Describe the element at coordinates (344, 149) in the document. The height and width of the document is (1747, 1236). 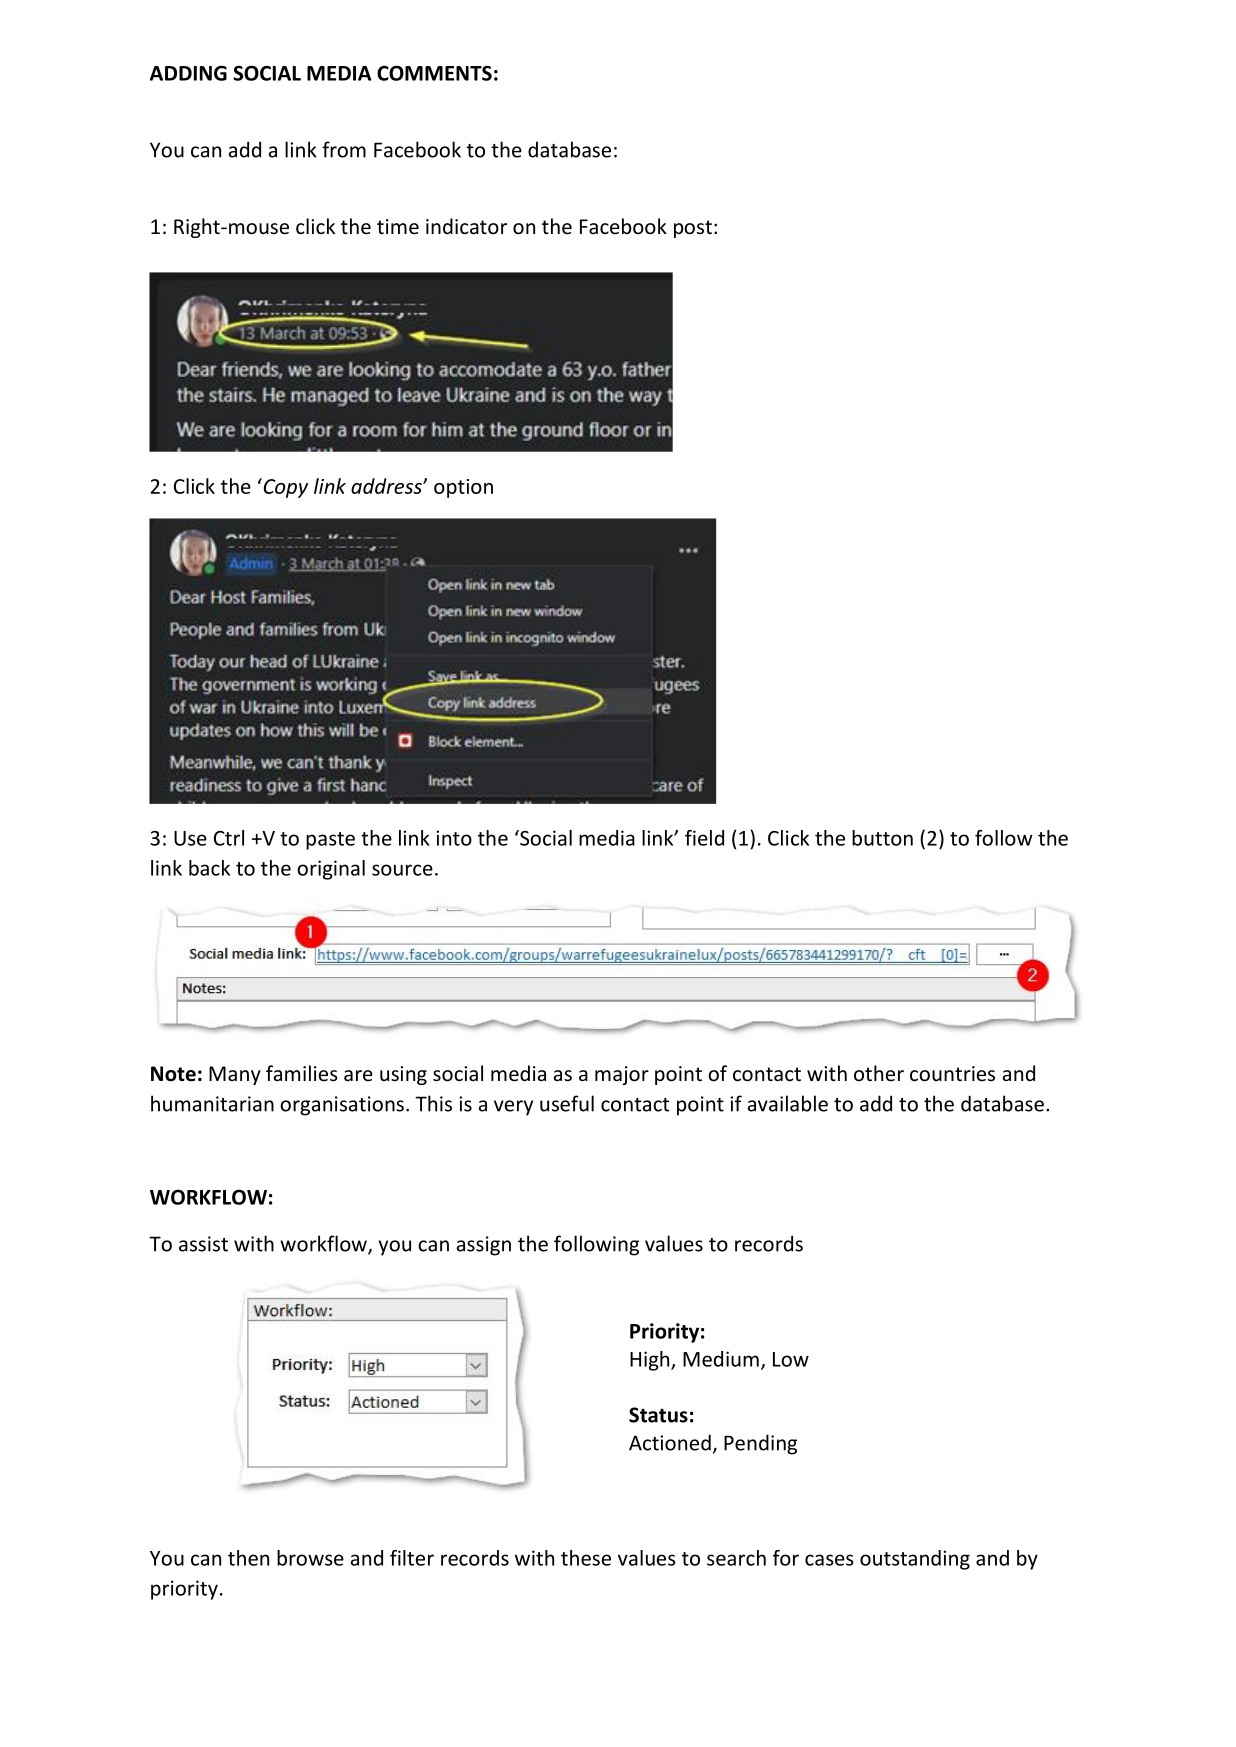
I see `from` at that location.
